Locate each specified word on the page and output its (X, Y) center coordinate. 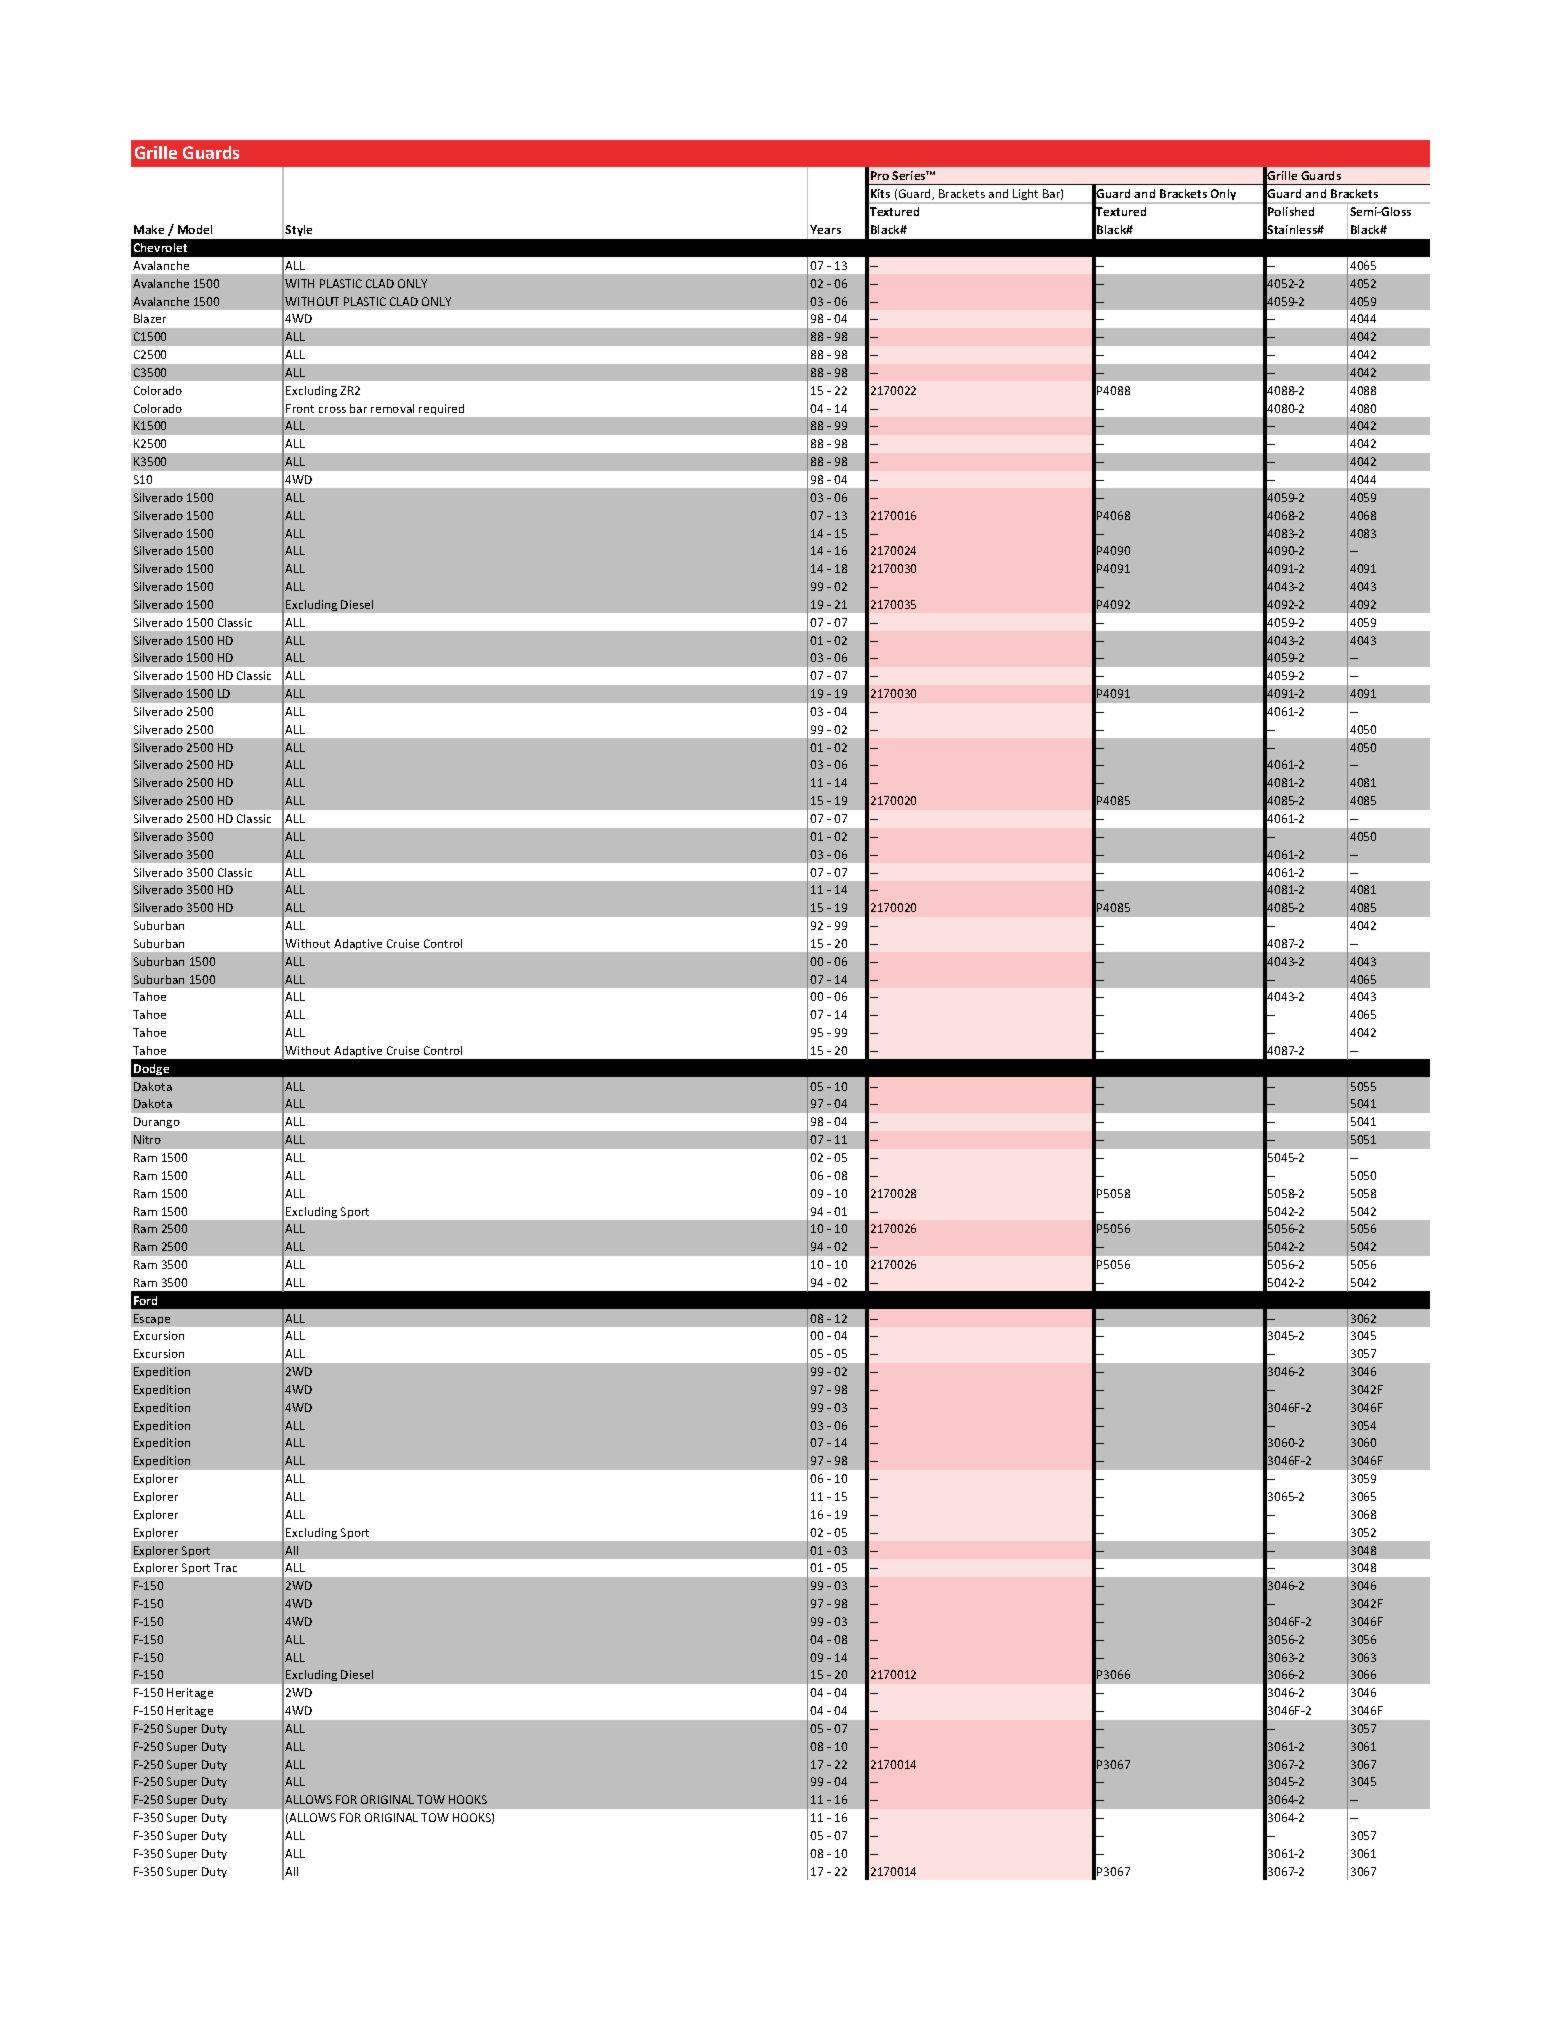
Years (825, 229)
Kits (880, 193)
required (441, 409)
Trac (225, 1567)
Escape (152, 1319)
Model (195, 229)
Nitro (147, 1139)
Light (1026, 196)
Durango (157, 1122)
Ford (145, 1300)
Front (300, 408)
